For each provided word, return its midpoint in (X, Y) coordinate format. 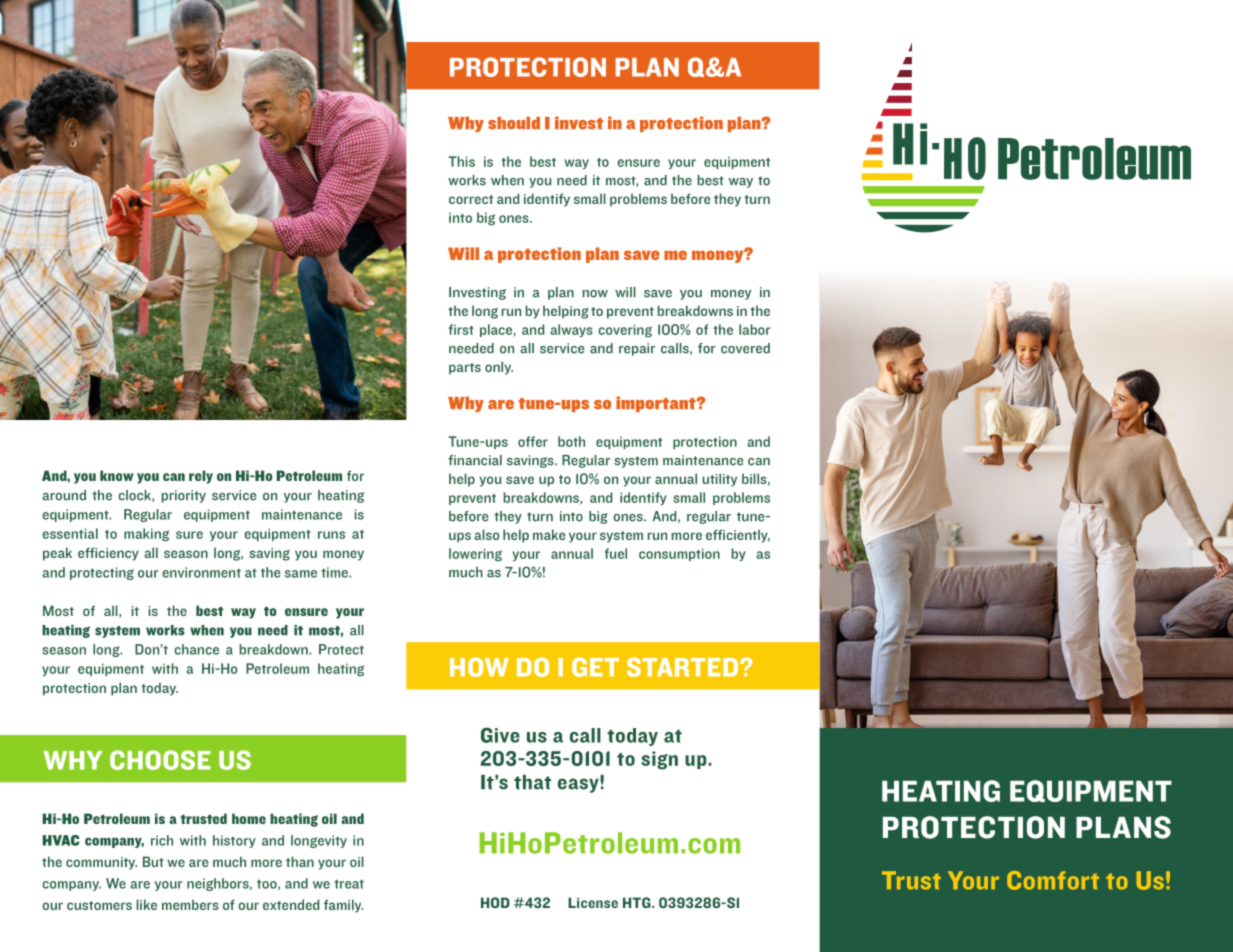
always (571, 330)
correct (471, 199)
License (593, 902)
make (549, 534)
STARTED (684, 667)
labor (755, 329)
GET (595, 667)
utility (719, 480)
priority (184, 496)
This (461, 161)
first (461, 329)
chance (197, 649)
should (514, 123)
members (190, 904)
